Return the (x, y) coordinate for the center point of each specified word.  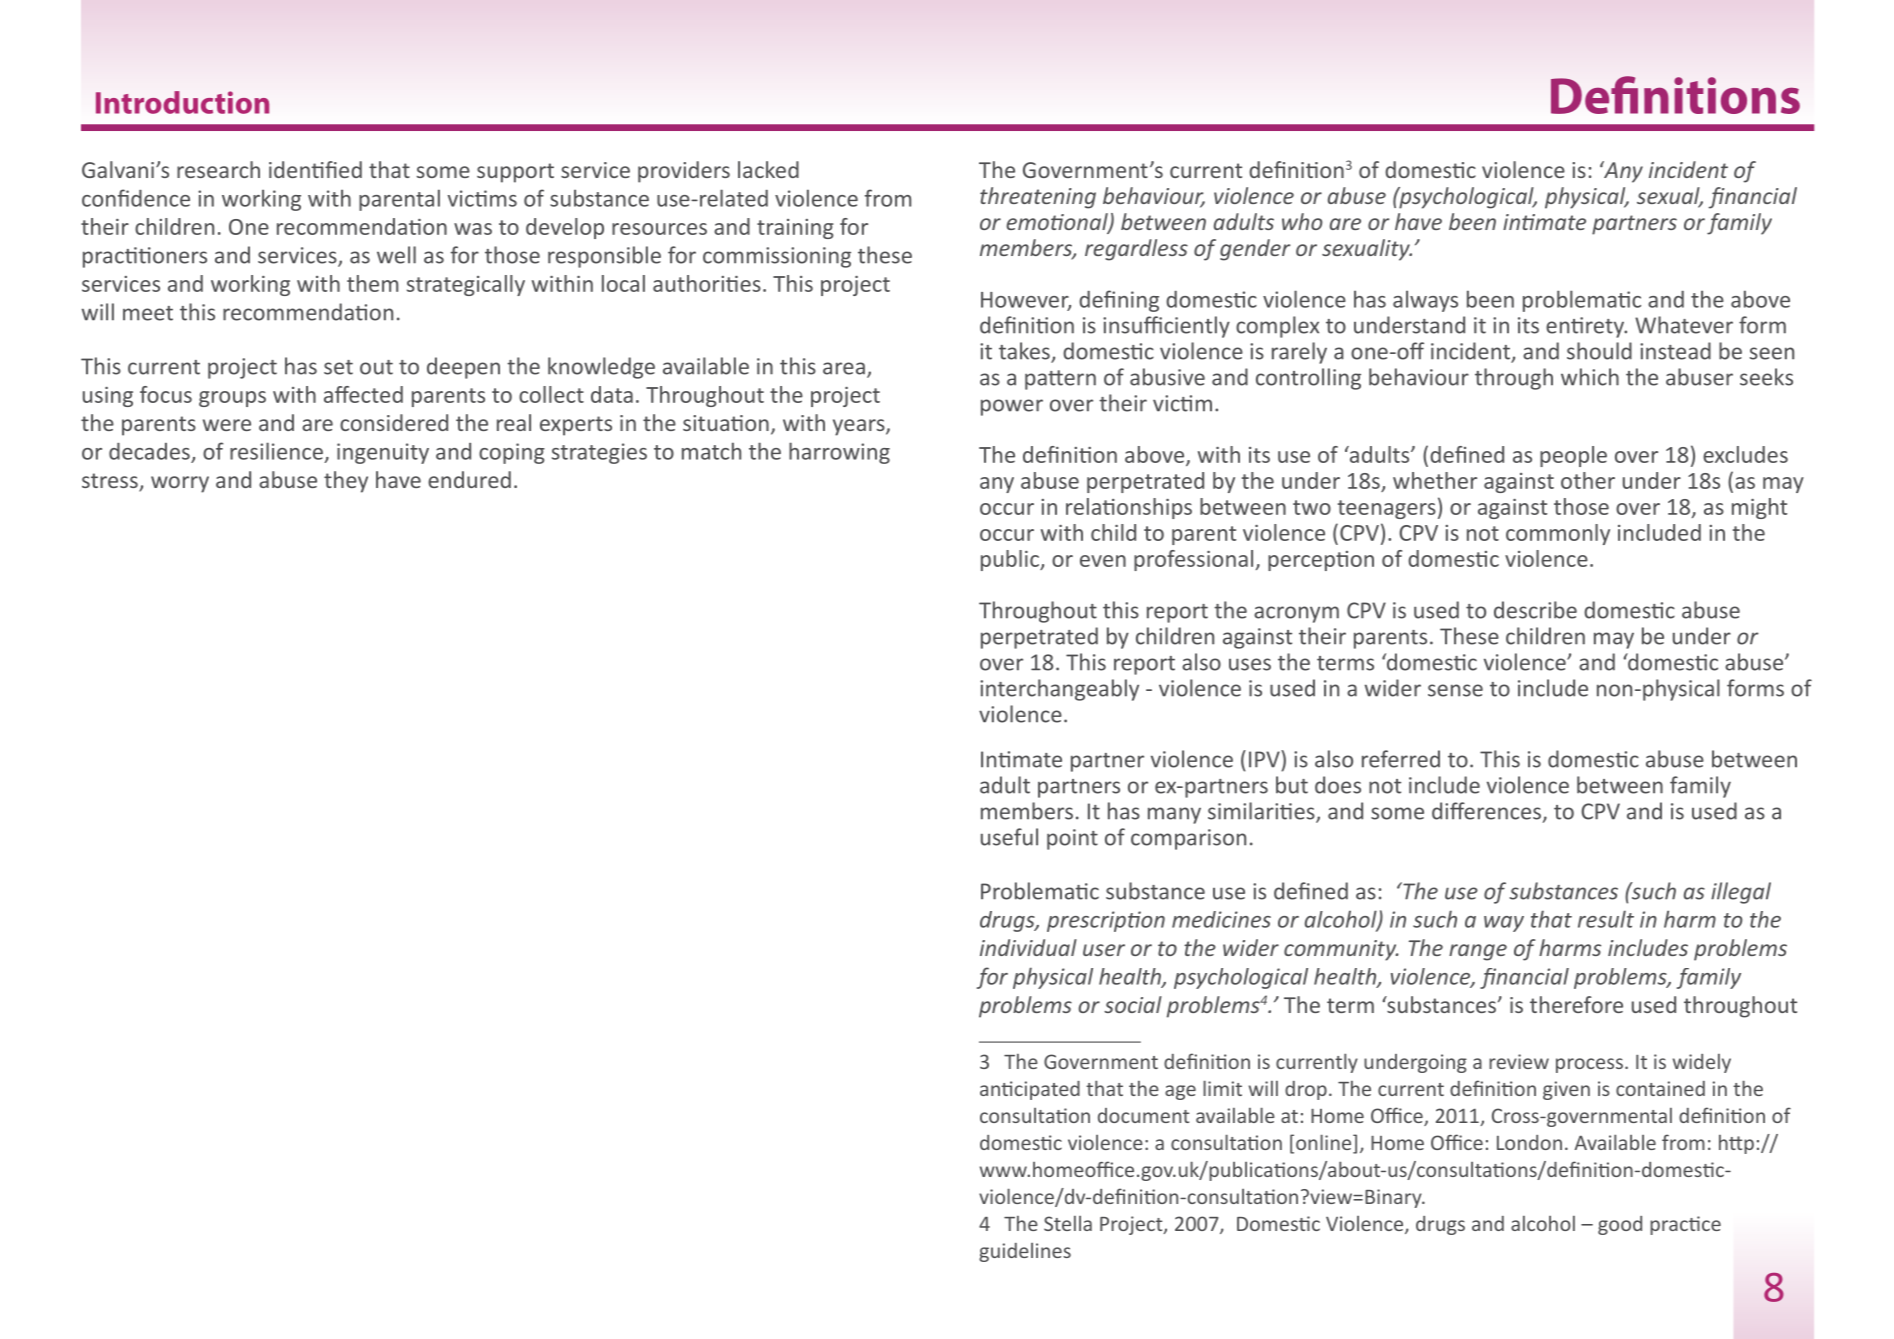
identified (315, 169)
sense (1455, 690)
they (346, 482)
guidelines (1025, 1252)
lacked (768, 169)
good (1620, 1225)
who (1302, 221)
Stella (1068, 1223)
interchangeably (1059, 690)
